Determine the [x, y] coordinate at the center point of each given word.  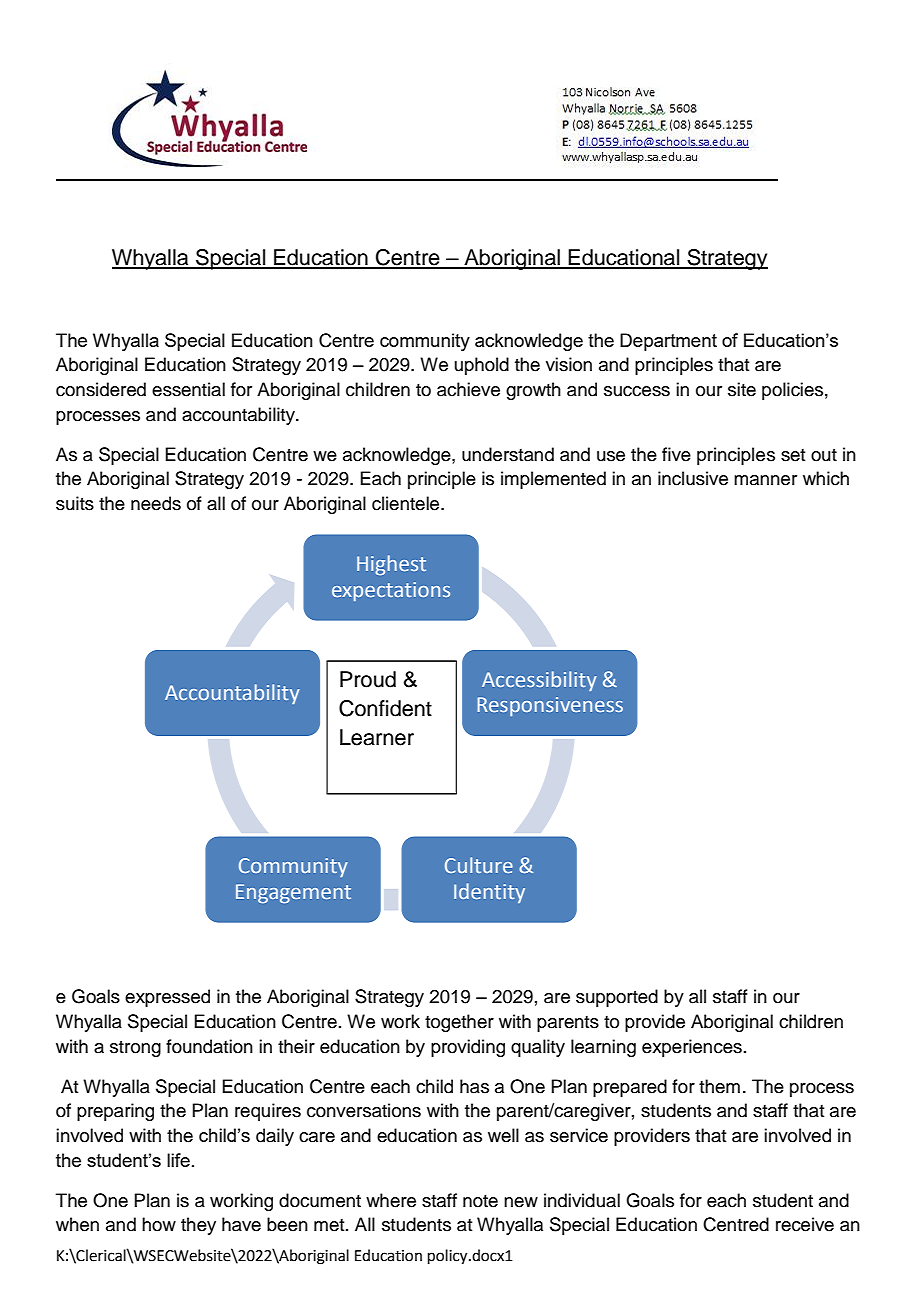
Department [668, 342]
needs [156, 503]
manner [765, 480]
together [459, 1023]
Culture [479, 865]
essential [188, 389]
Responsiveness [550, 706]
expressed [167, 998]
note [480, 1201]
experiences [692, 1048]
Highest [391, 565]
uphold [482, 366]
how [159, 1224]
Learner [377, 737]
